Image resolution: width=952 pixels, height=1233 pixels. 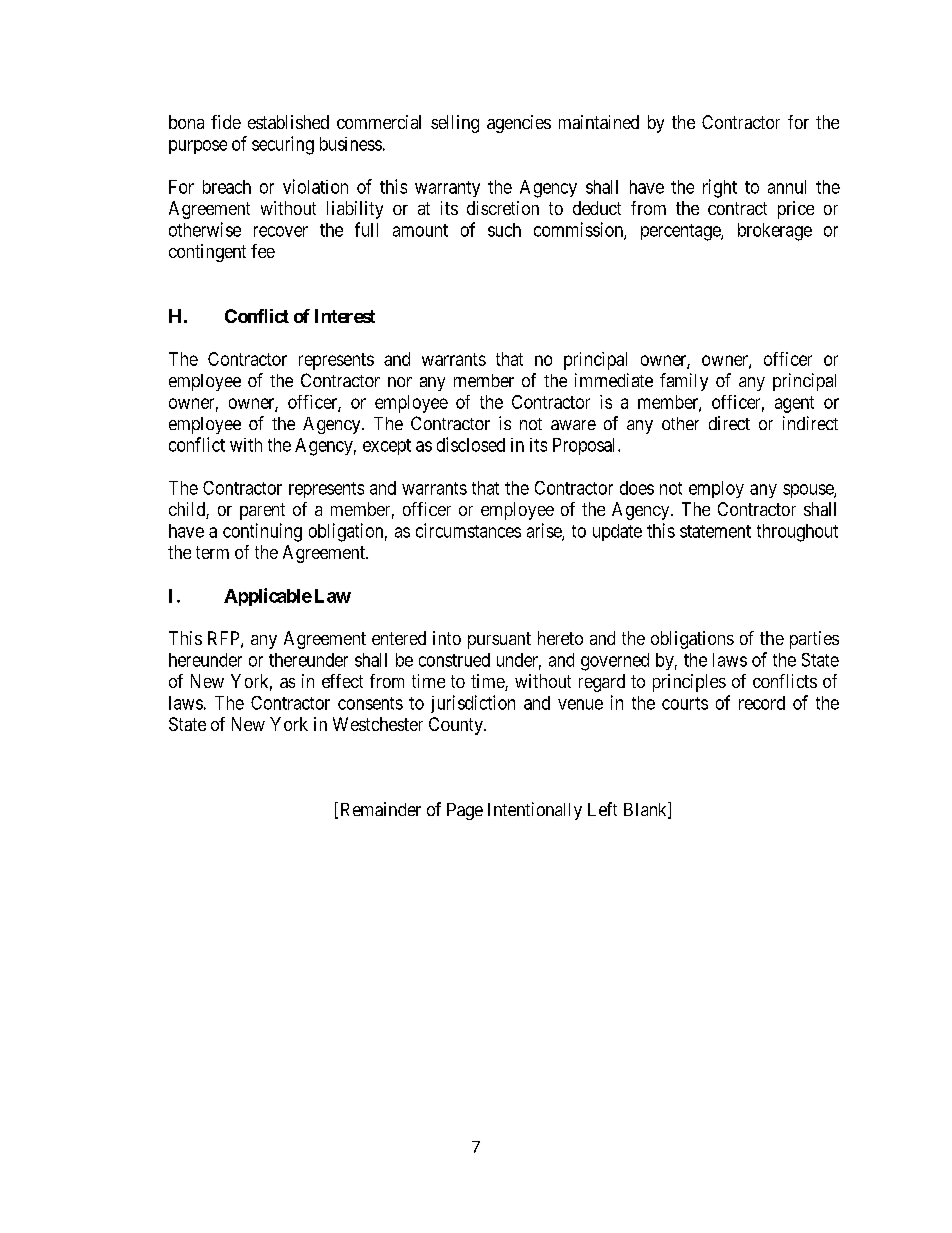 What do you see at coordinates (775, 232) in the page?
I see `brokerage` at bounding box center [775, 232].
